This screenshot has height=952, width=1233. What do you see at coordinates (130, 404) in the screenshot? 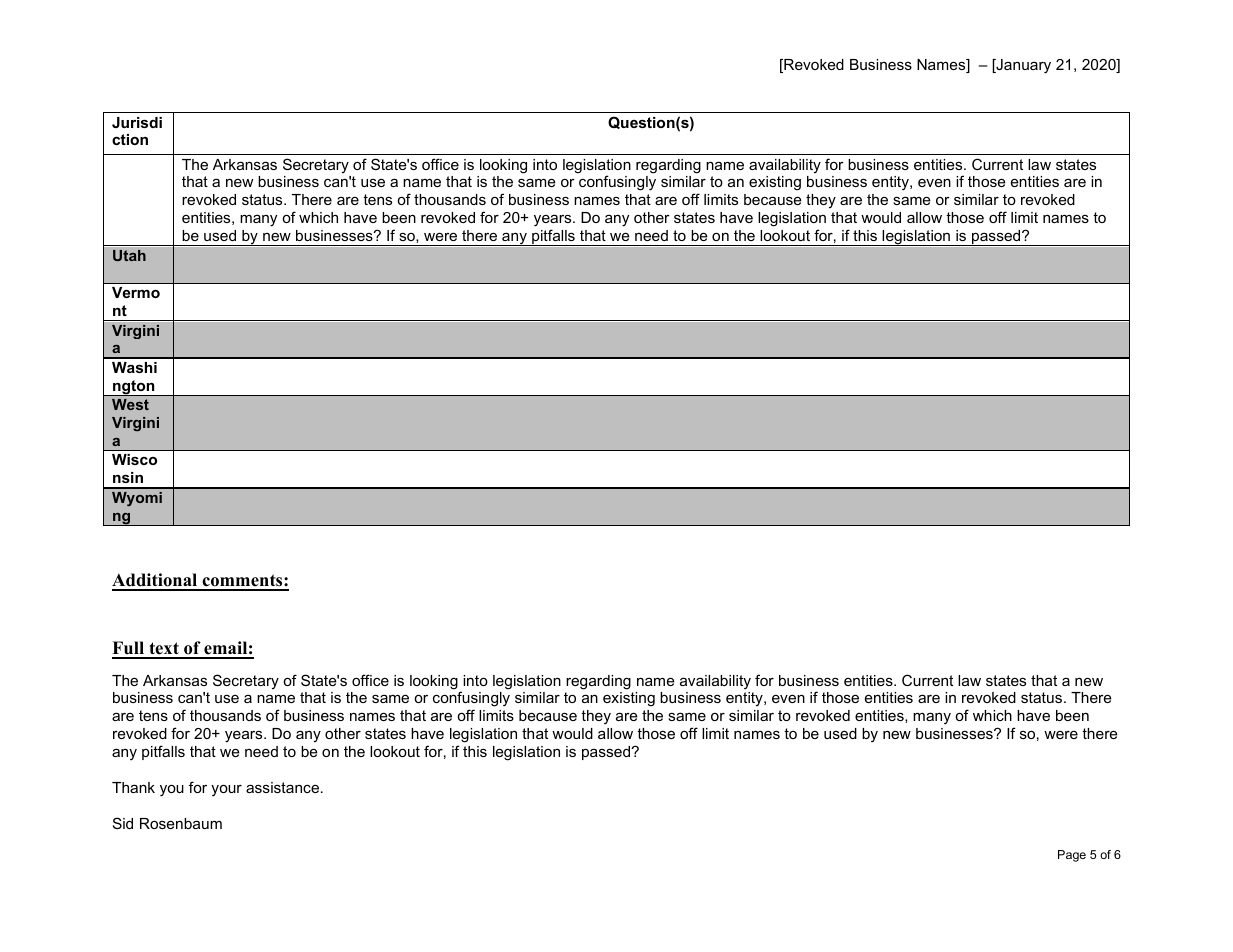
I see `West` at bounding box center [130, 404].
